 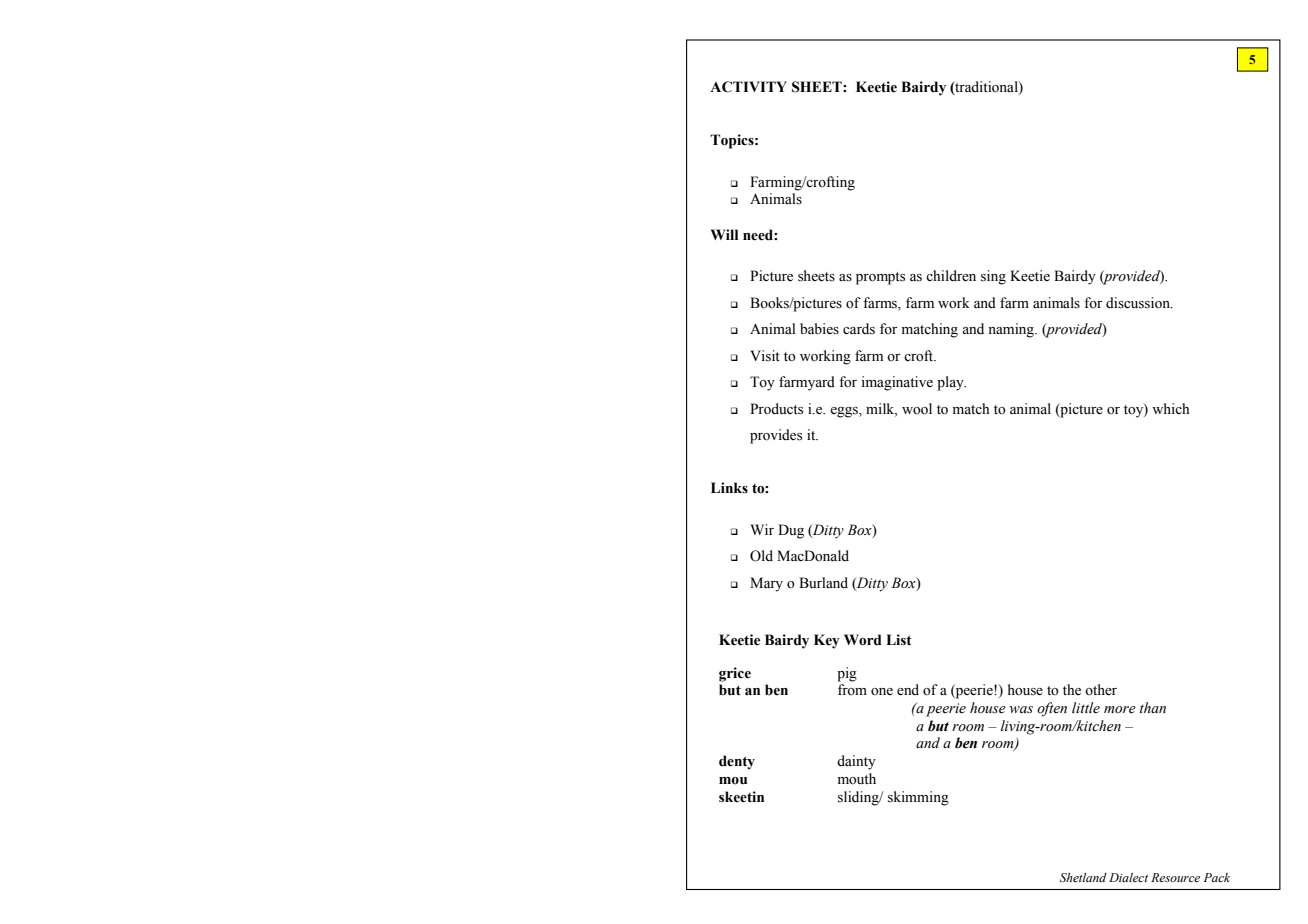 I want to click on children, so click(x=951, y=276).
